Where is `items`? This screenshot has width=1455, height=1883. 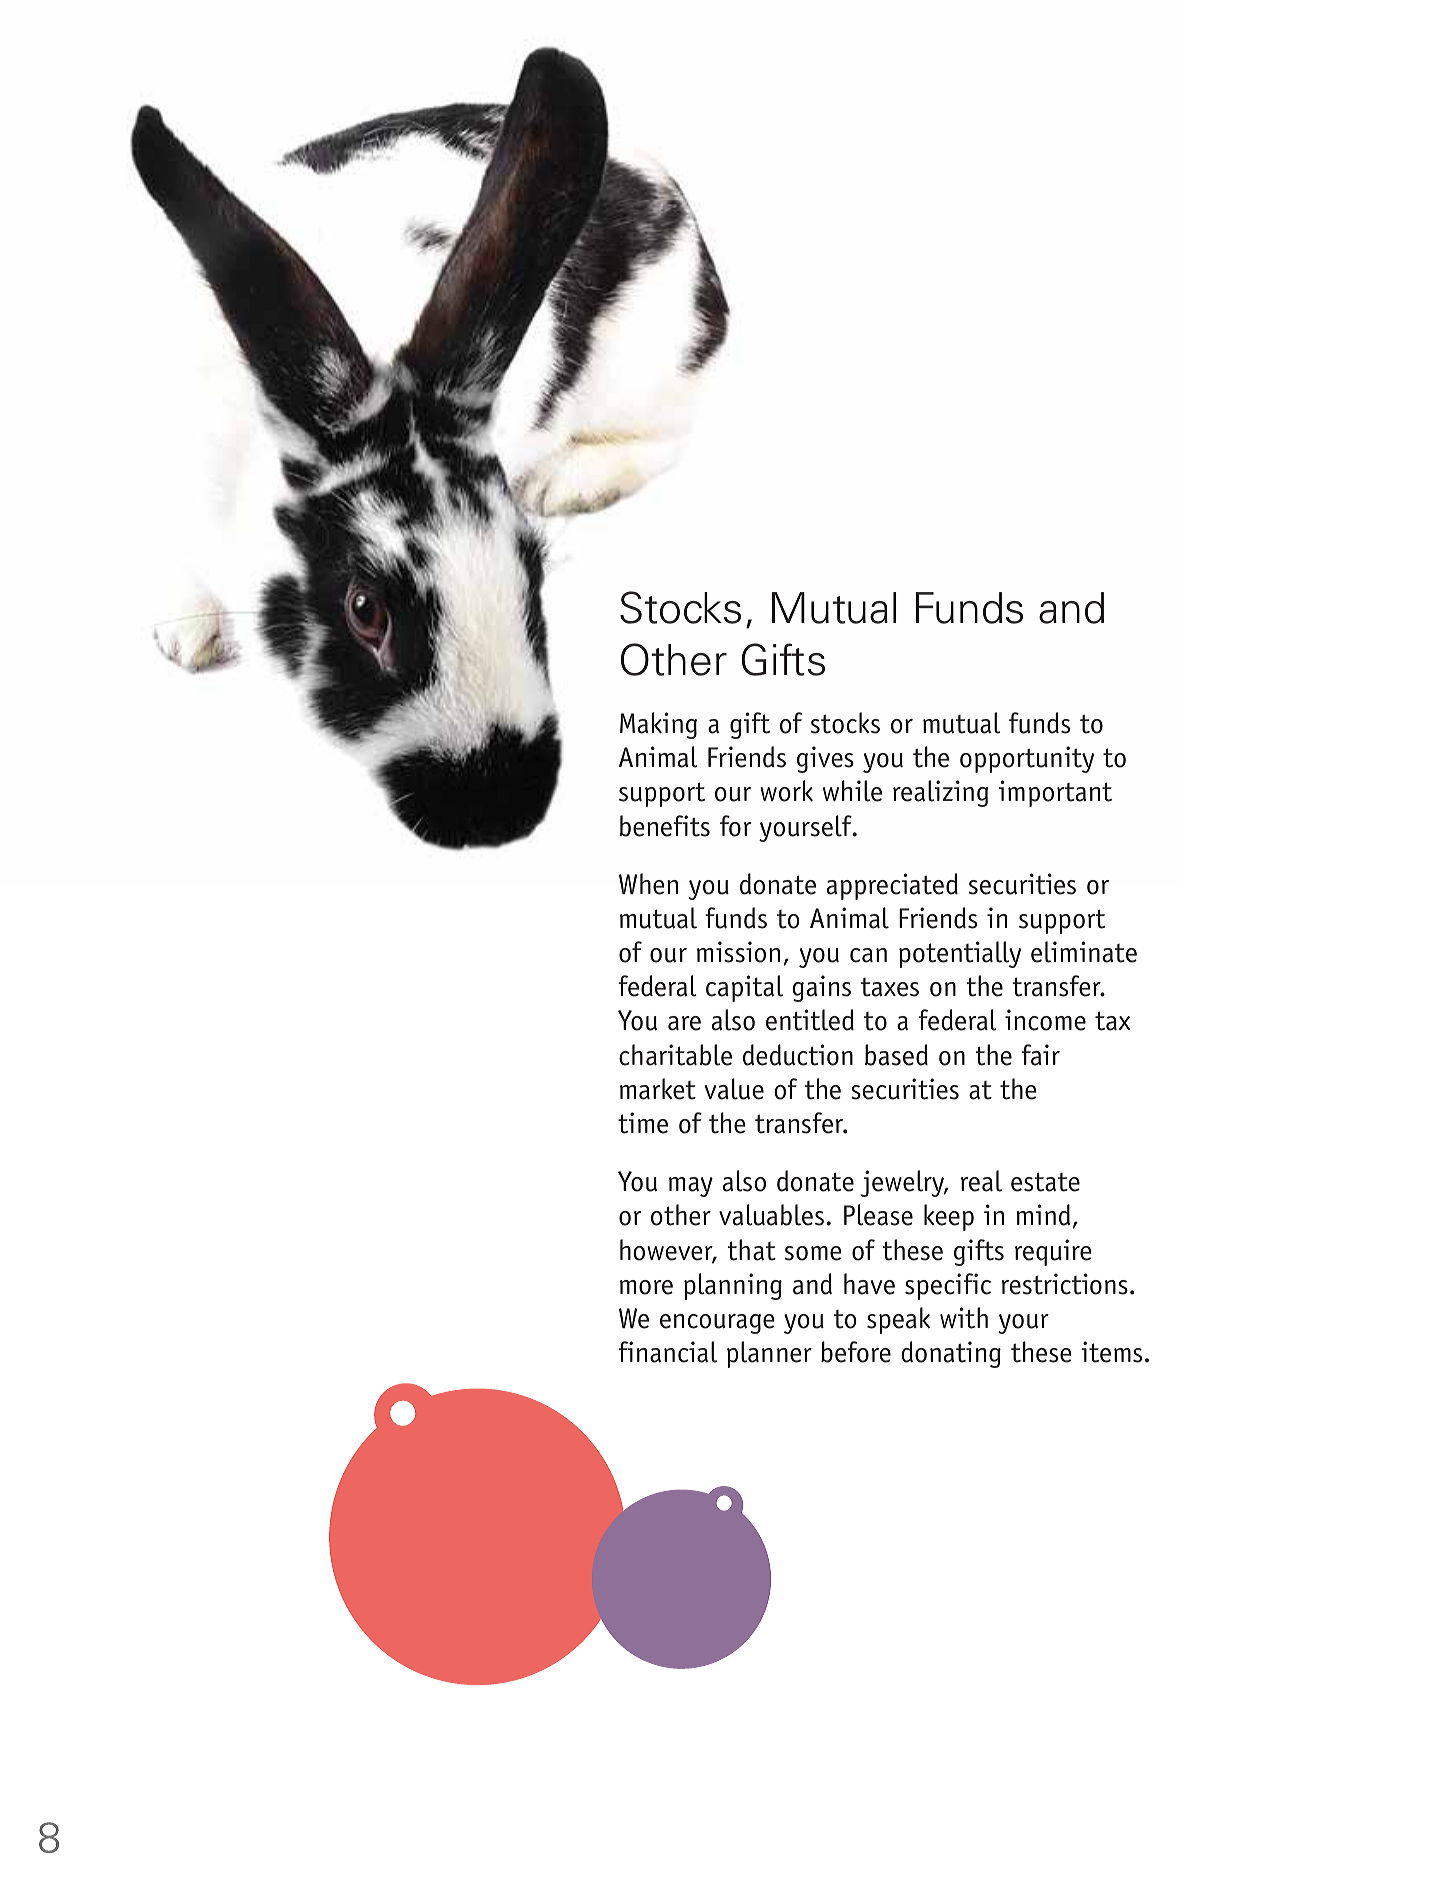
items is located at coordinates (1111, 1352).
